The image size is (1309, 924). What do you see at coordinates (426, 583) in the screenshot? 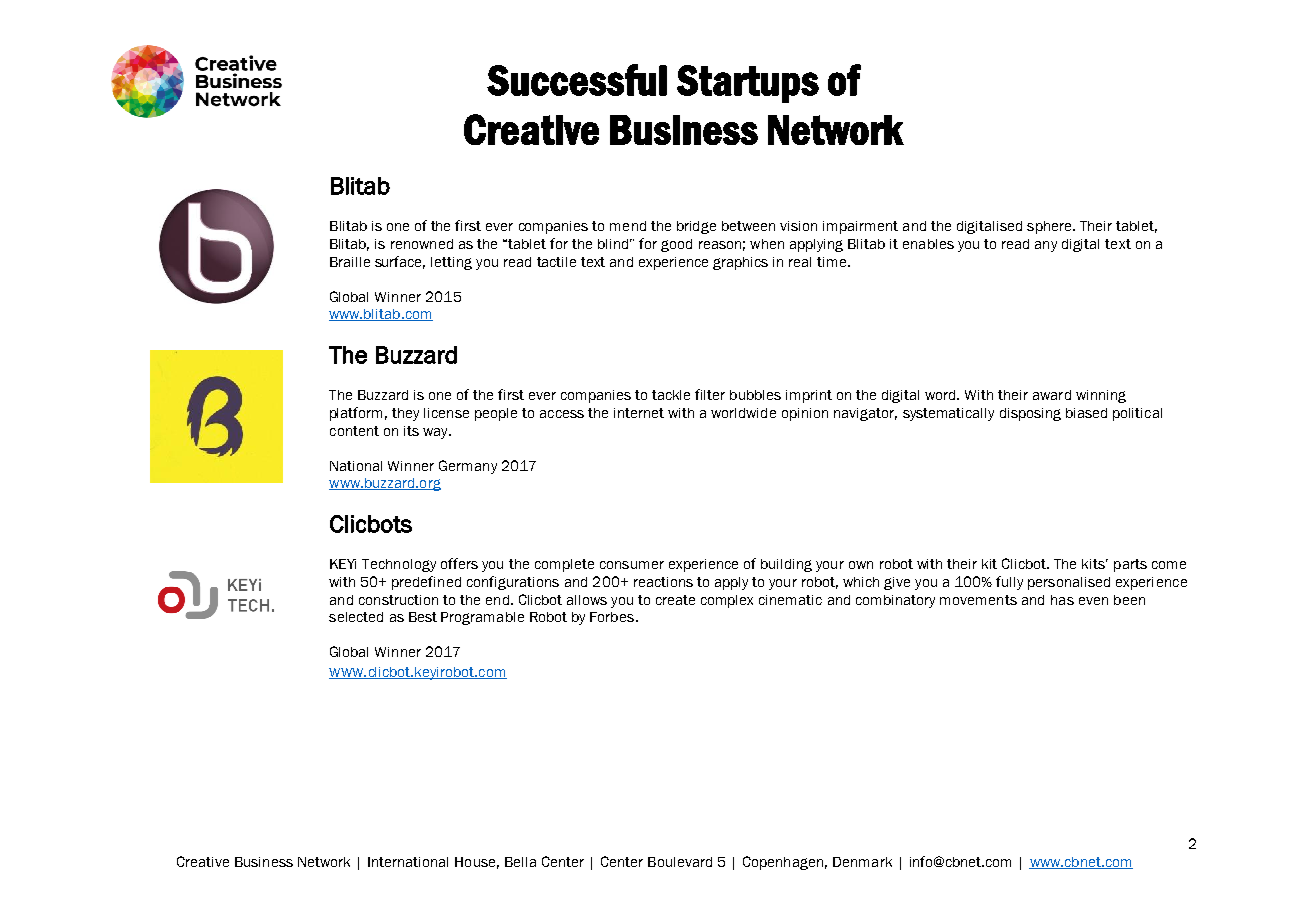
I see `predefined` at bounding box center [426, 583].
